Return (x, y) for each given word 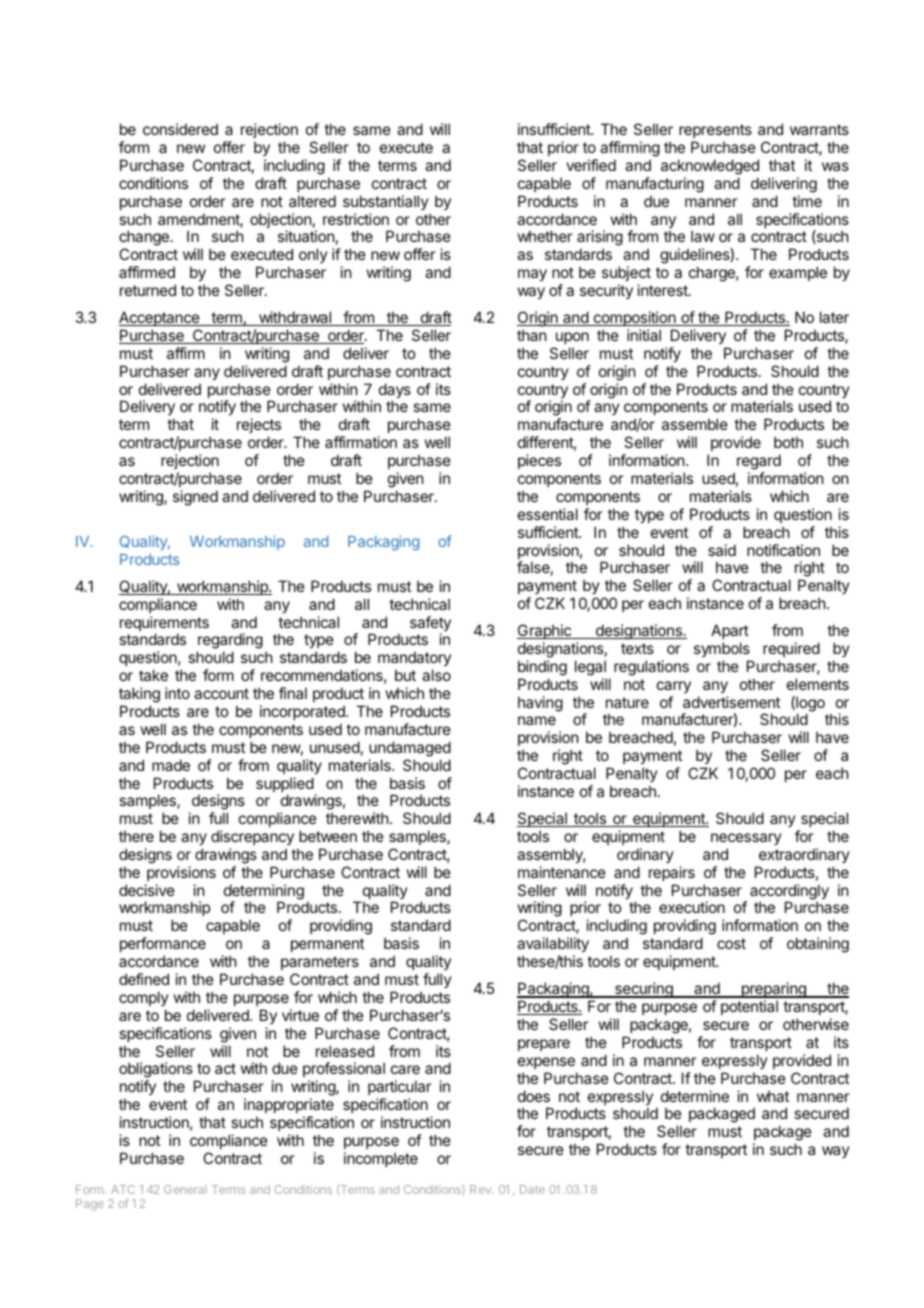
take (153, 675)
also (436, 675)
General (185, 1189)
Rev (481, 1189)
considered (180, 129)
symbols (722, 649)
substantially (386, 202)
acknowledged (710, 167)
